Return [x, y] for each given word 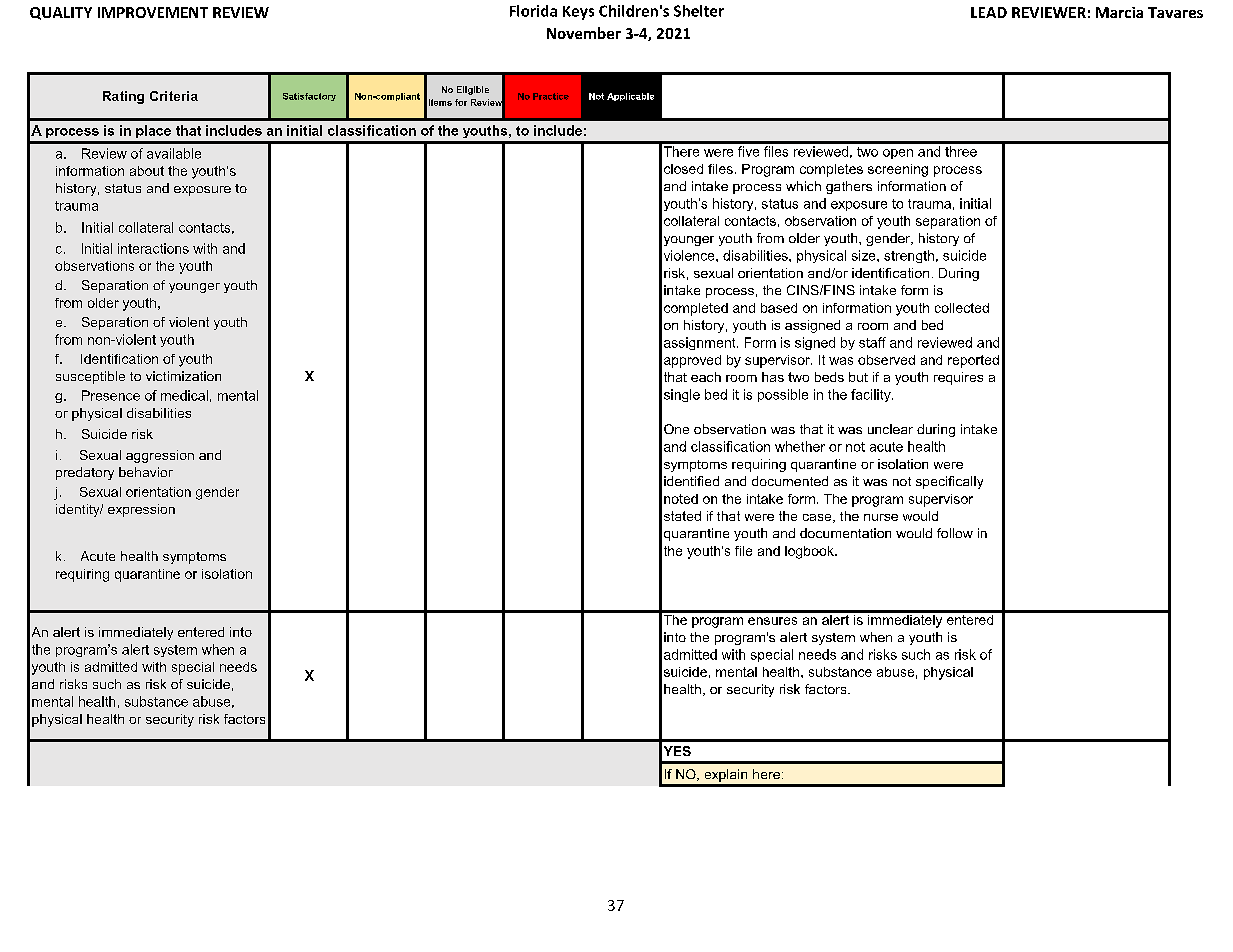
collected [962, 308]
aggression [160, 456]
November [584, 33]
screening [898, 170]
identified [691, 481]
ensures [772, 621]
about [147, 171]
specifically [949, 482]
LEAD [989, 12]
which [803, 186]
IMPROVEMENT [153, 12]
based [779, 308]
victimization [183, 376]
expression [141, 510]
